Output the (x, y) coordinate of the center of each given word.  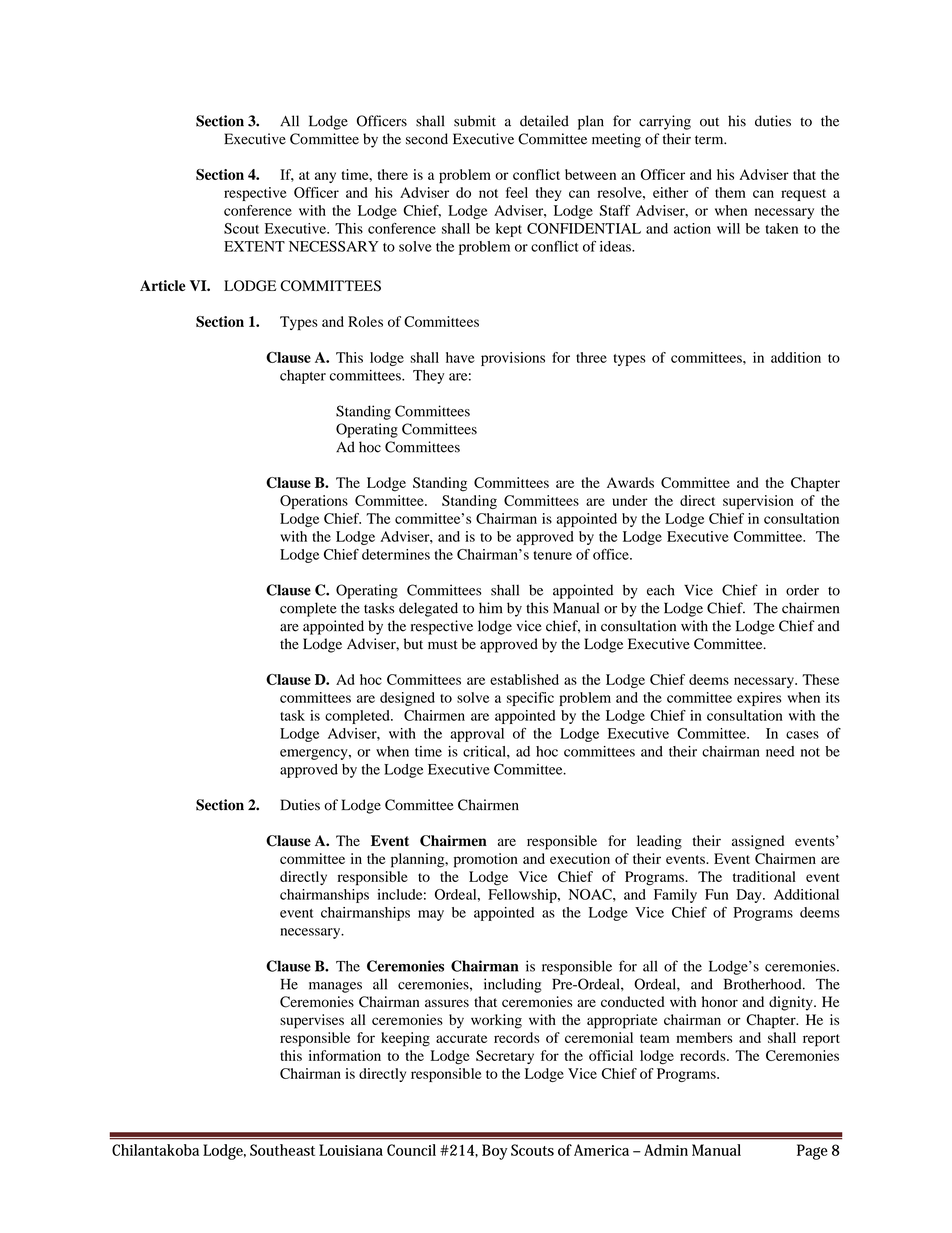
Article (163, 285)
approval (477, 735)
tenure (553, 555)
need (780, 751)
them (730, 192)
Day (750, 896)
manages (335, 987)
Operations (314, 502)
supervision (758, 502)
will (728, 228)
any (325, 177)
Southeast (282, 1150)
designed (407, 699)
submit (475, 121)
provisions (513, 359)
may (431, 915)
